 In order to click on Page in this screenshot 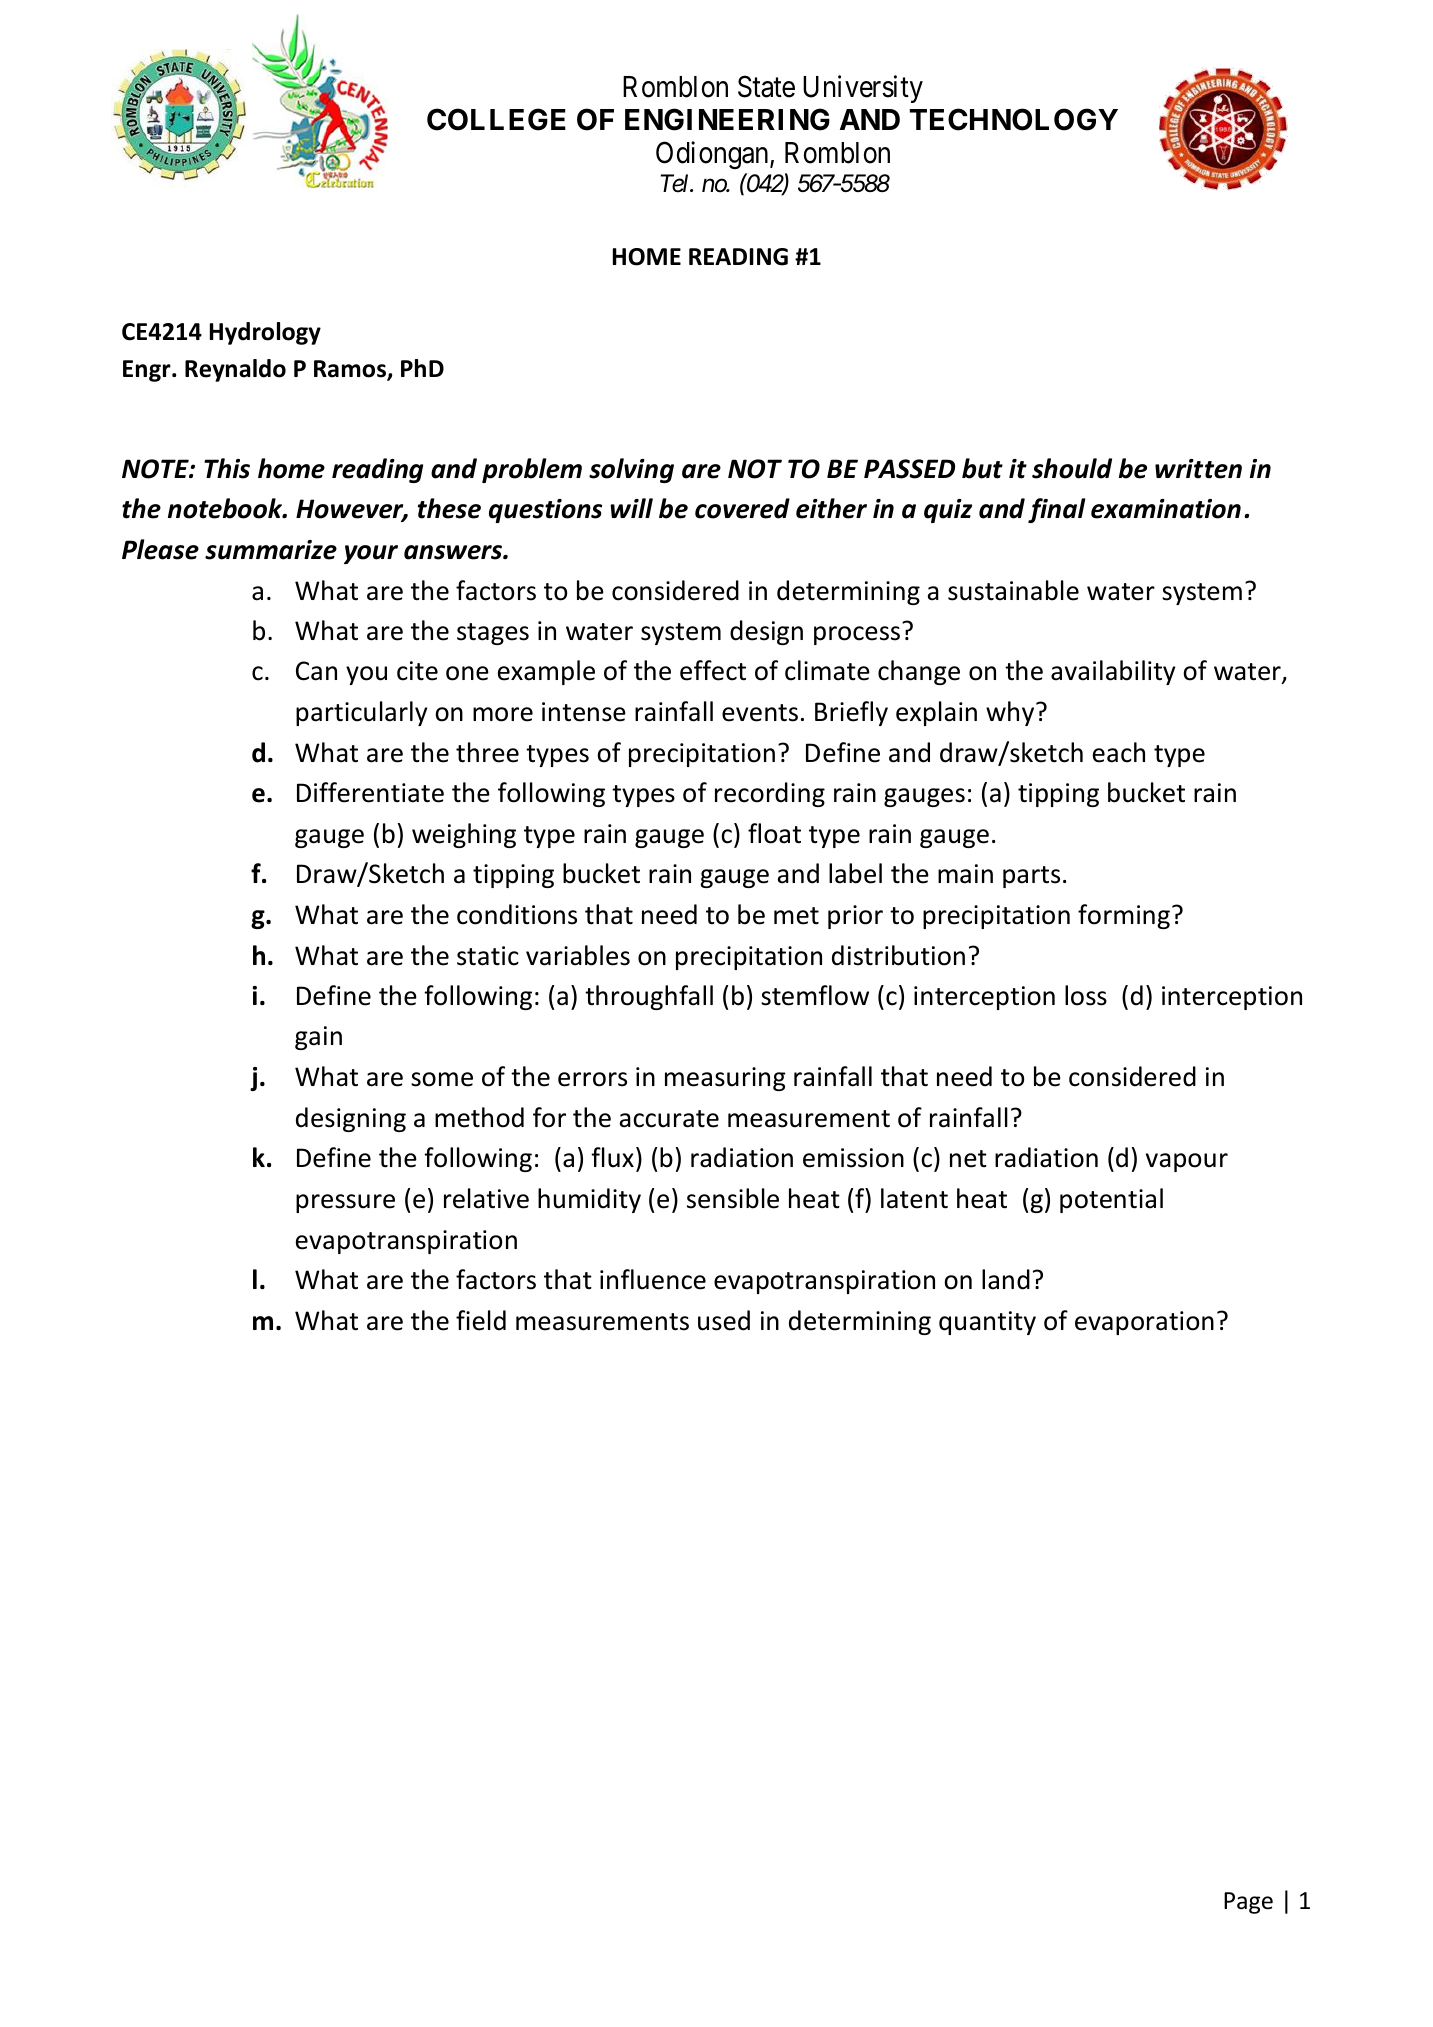, I will do `click(1248, 1903)`.
